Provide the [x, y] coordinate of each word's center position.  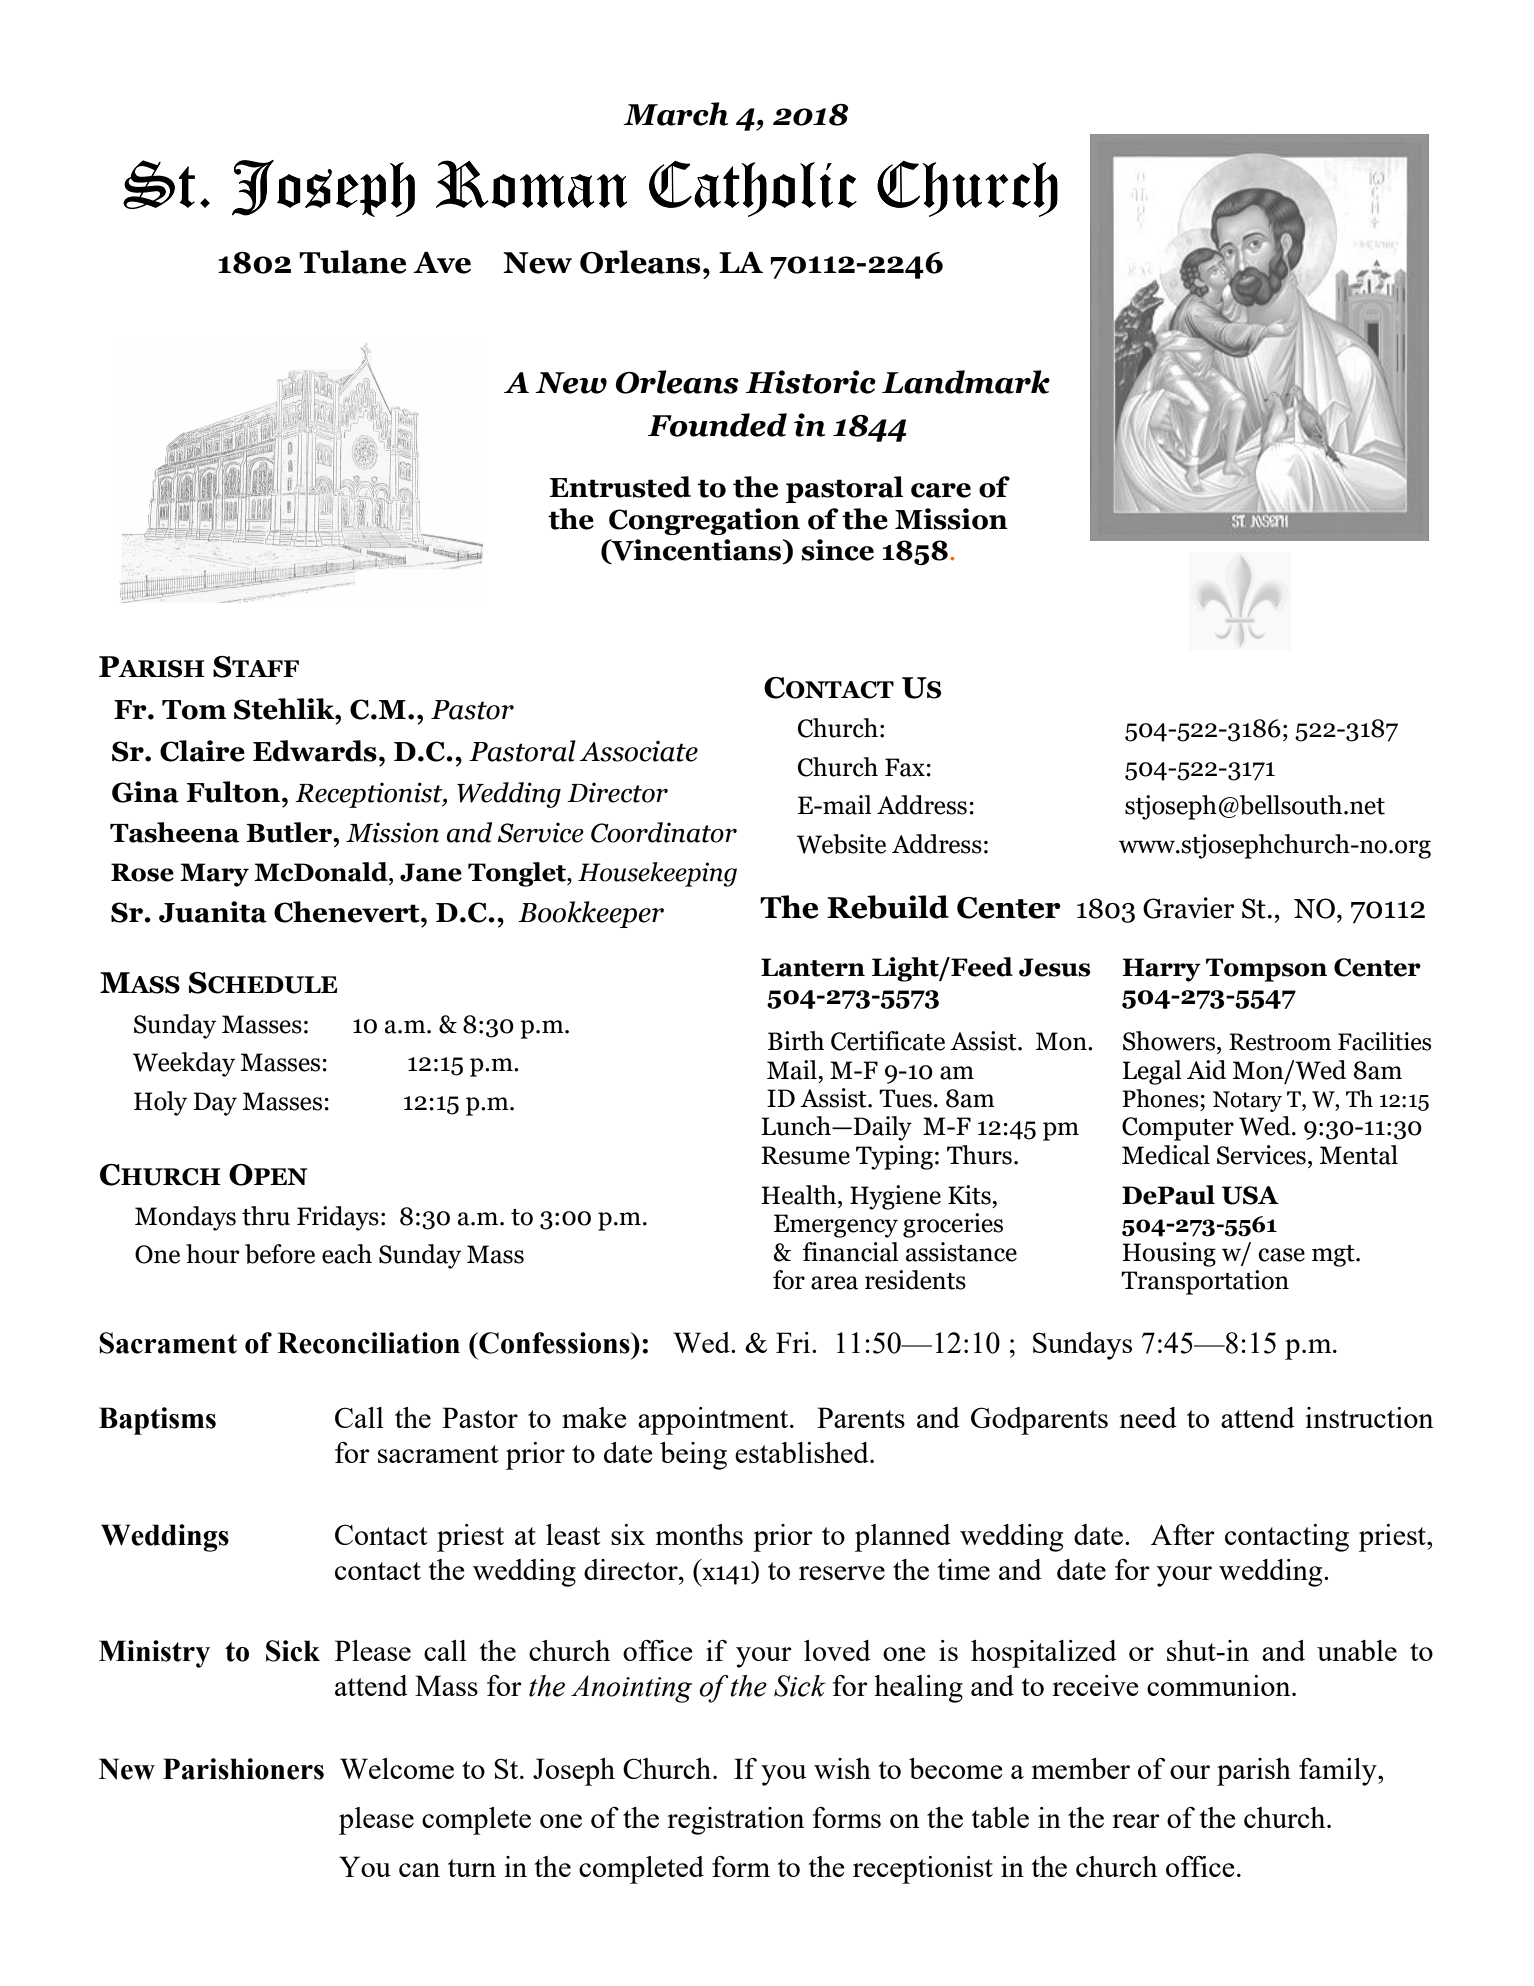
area [834, 1283]
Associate [639, 751]
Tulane [352, 262]
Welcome [397, 1768]
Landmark [966, 382]
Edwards [315, 751]
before [280, 1254]
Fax [905, 767]
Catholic [753, 189]
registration [736, 1821]
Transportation [1205, 1282]
